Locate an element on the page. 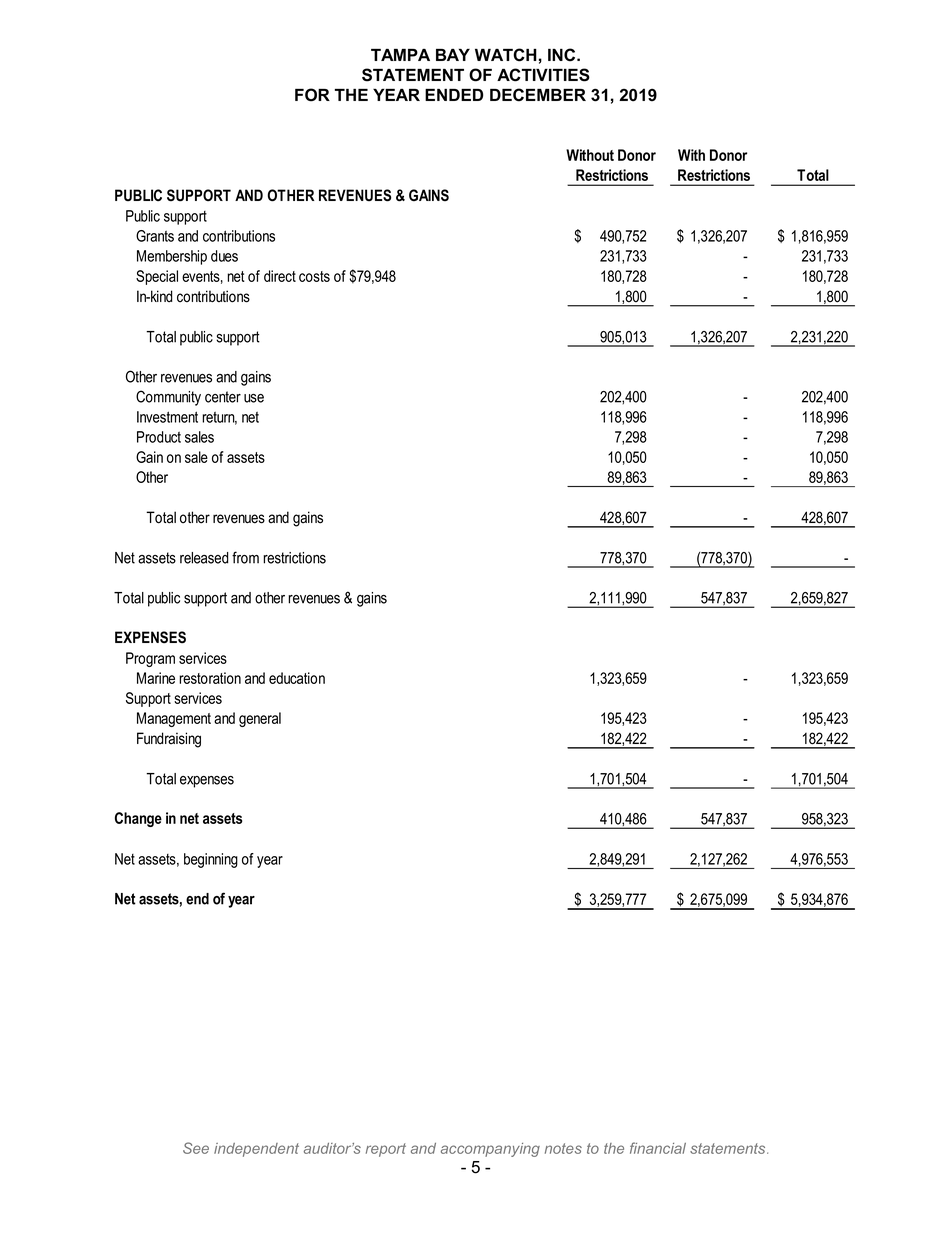 This page has height=1233, width=952. FOR is located at coordinates (312, 95).
